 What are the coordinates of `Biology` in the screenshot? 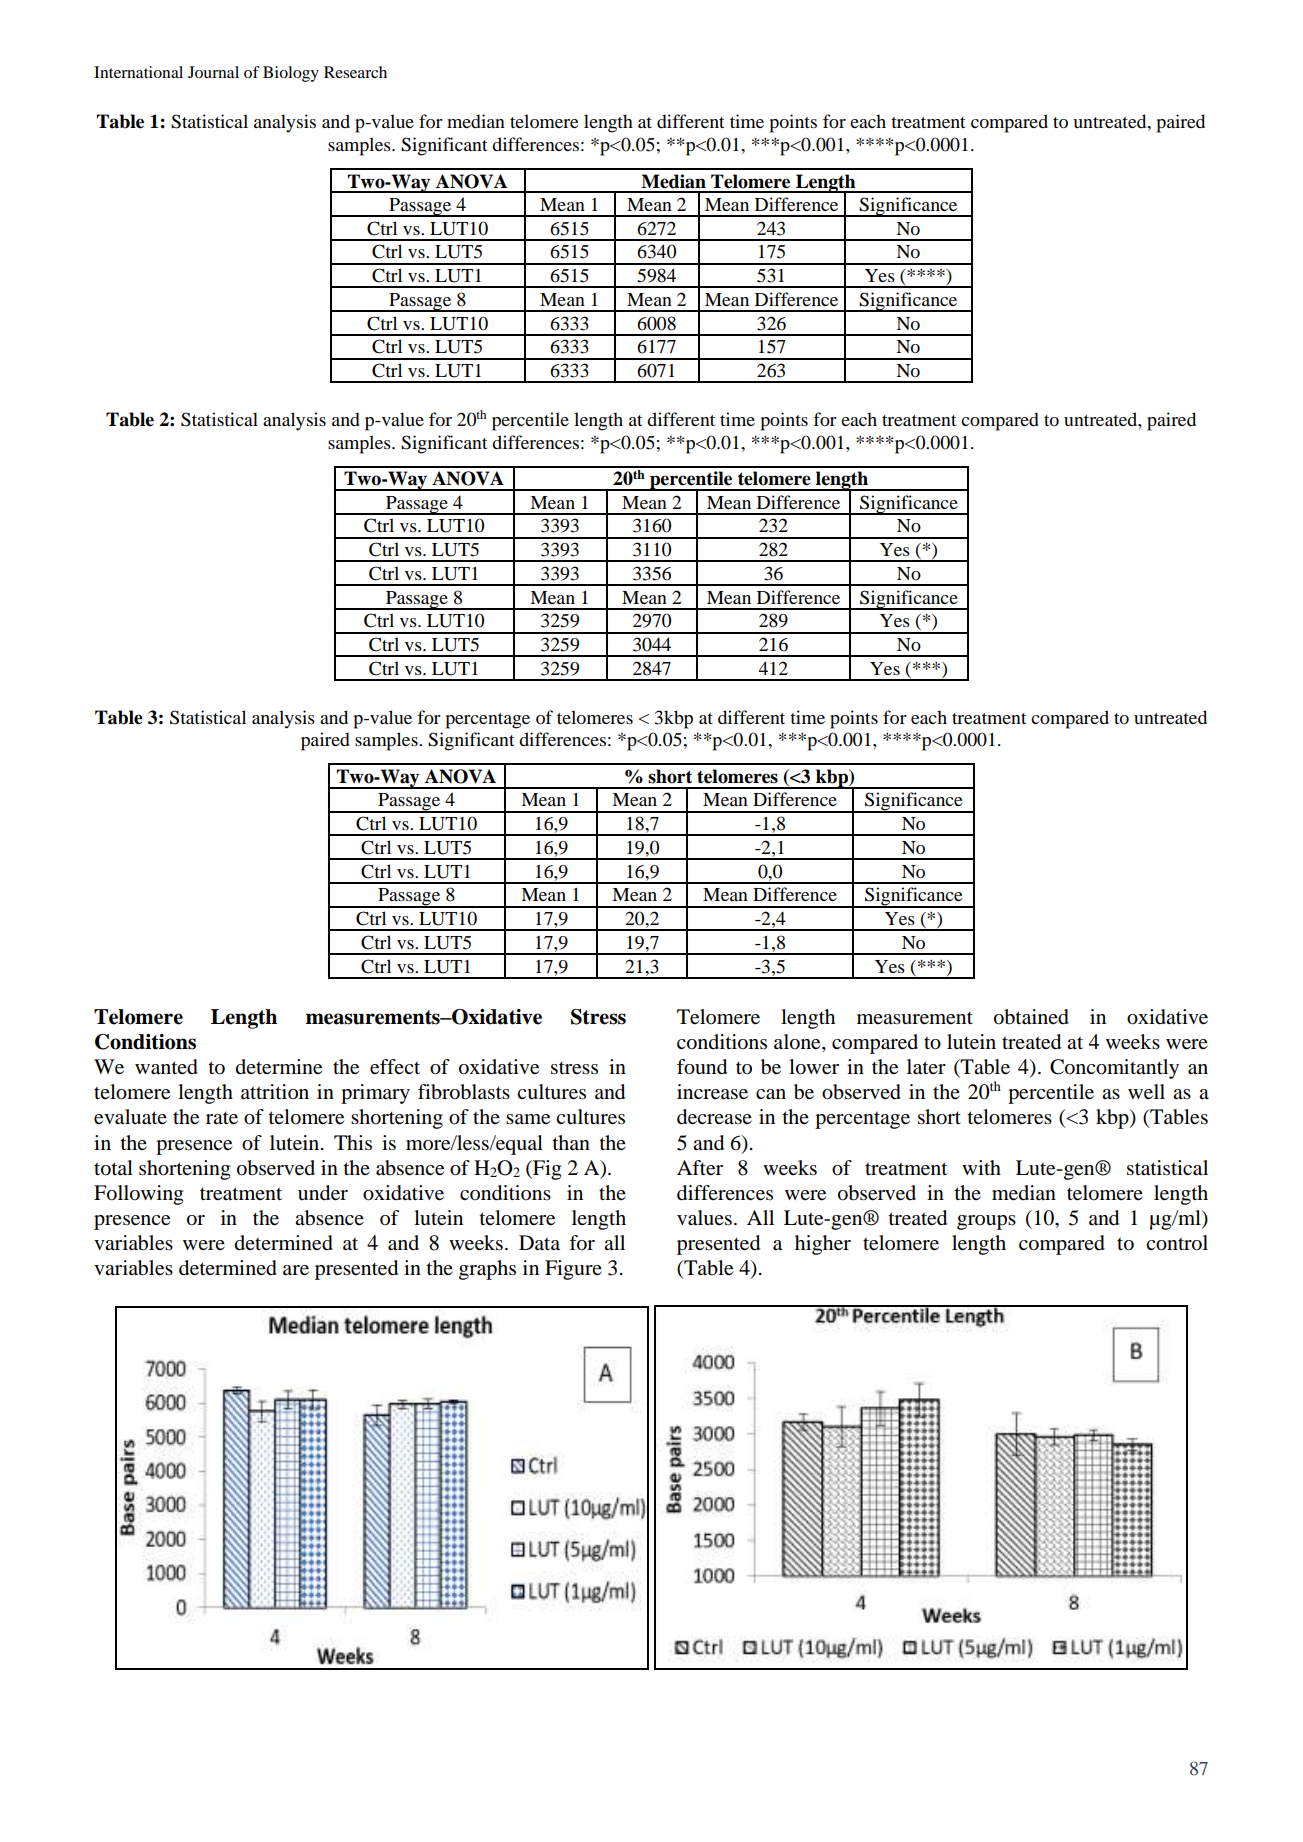 It's located at (291, 74).
